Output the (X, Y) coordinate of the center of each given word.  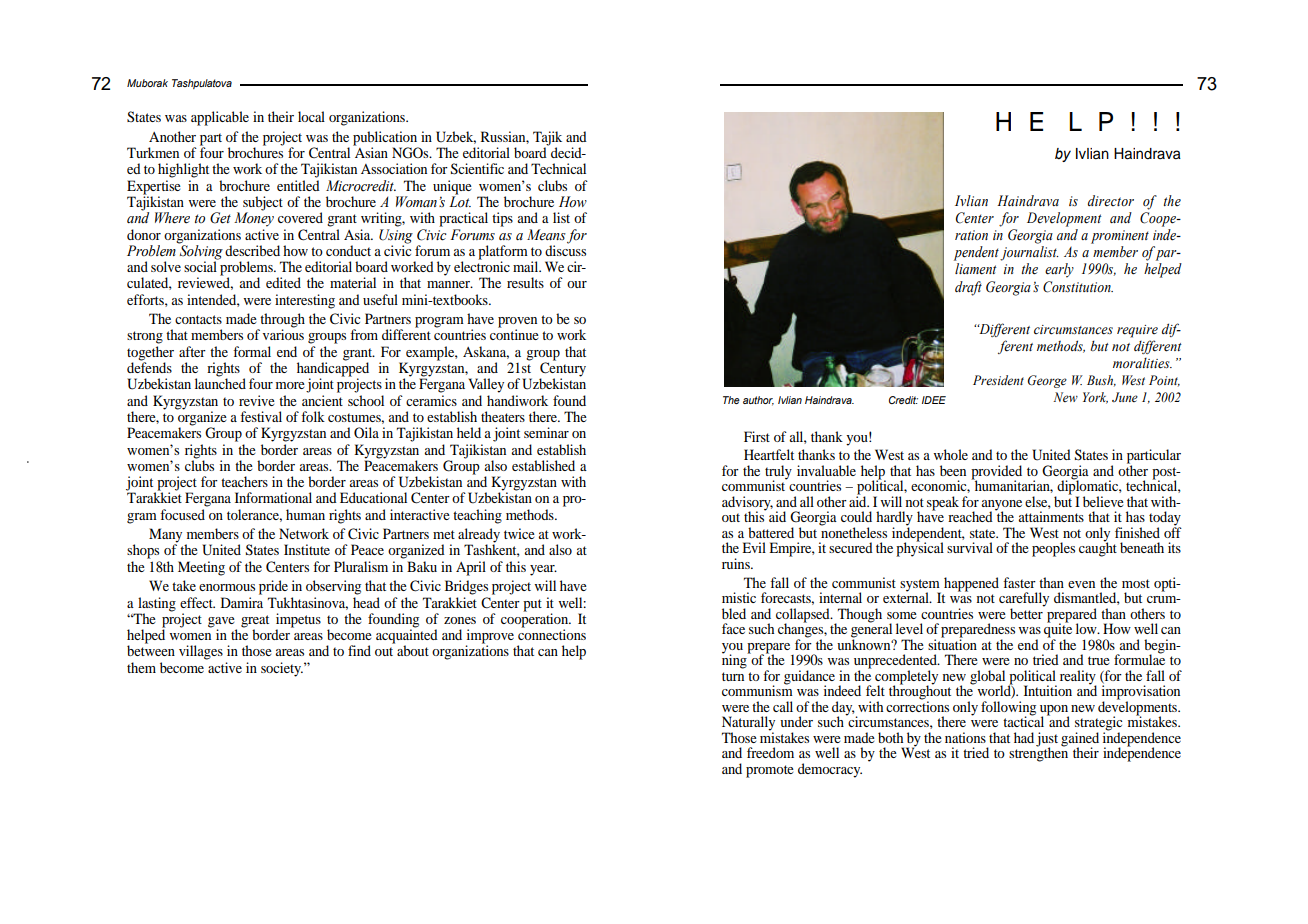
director (1111, 201)
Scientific (477, 169)
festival (261, 416)
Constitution (1078, 287)
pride (273, 587)
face (733, 628)
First (757, 436)
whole (950, 454)
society (282, 669)
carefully (1024, 600)
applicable (220, 118)
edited (283, 282)
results (525, 282)
